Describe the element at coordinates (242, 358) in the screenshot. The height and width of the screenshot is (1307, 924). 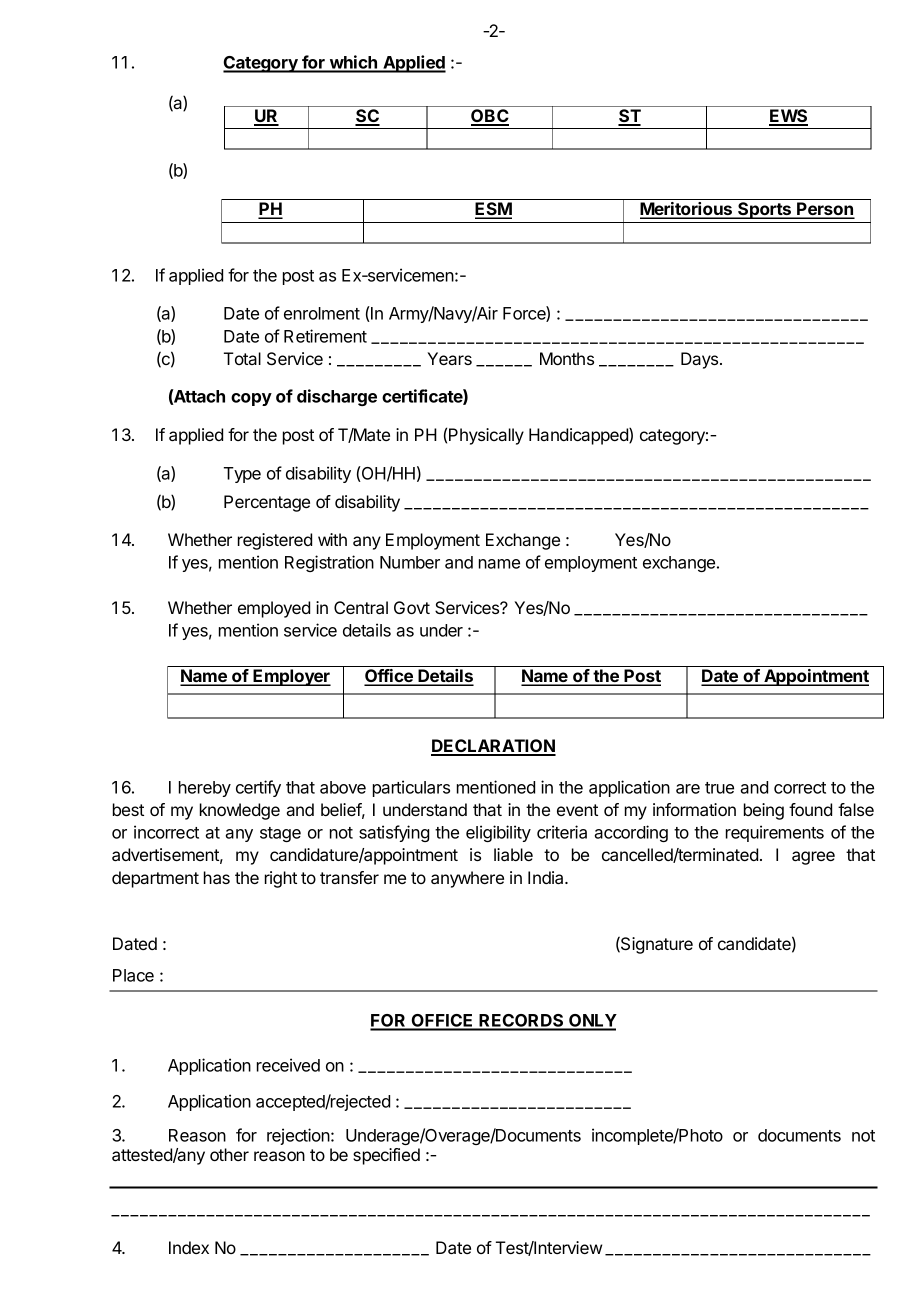
I see `Total` at that location.
